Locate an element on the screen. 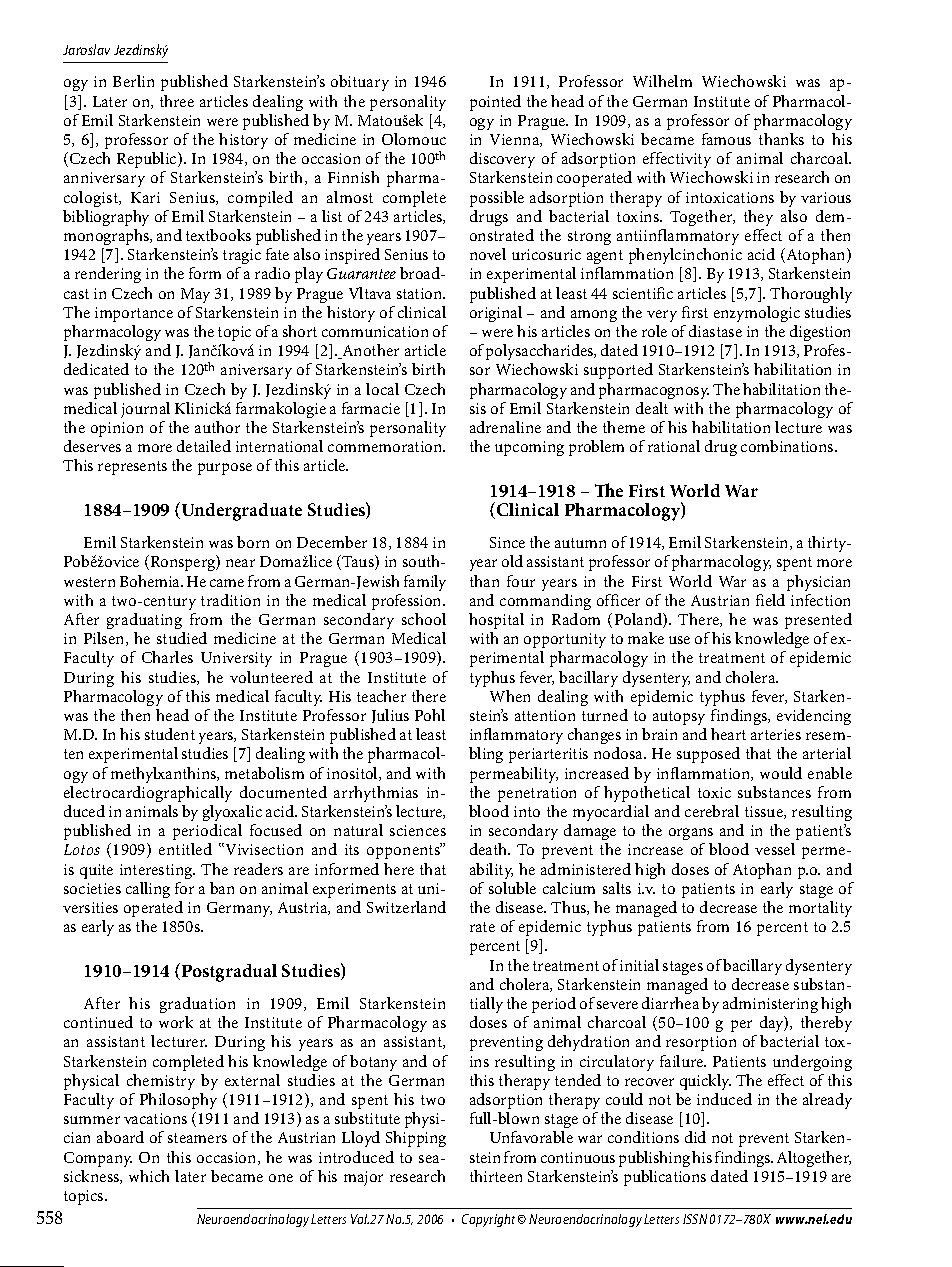  famous is located at coordinates (726, 139).
